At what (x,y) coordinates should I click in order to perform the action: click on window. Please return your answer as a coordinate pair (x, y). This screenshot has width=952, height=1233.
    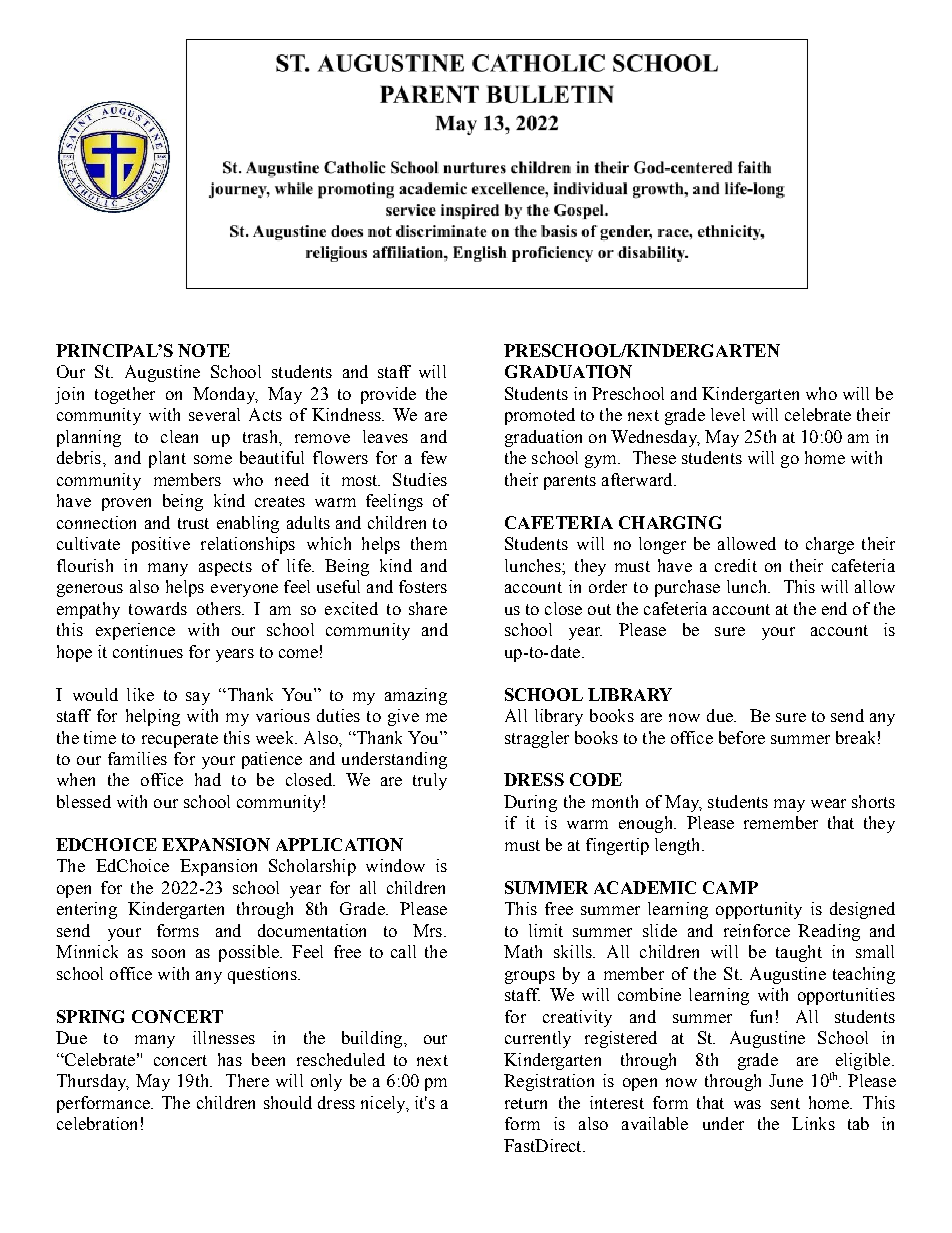
    Looking at the image, I should click on (395, 865).
